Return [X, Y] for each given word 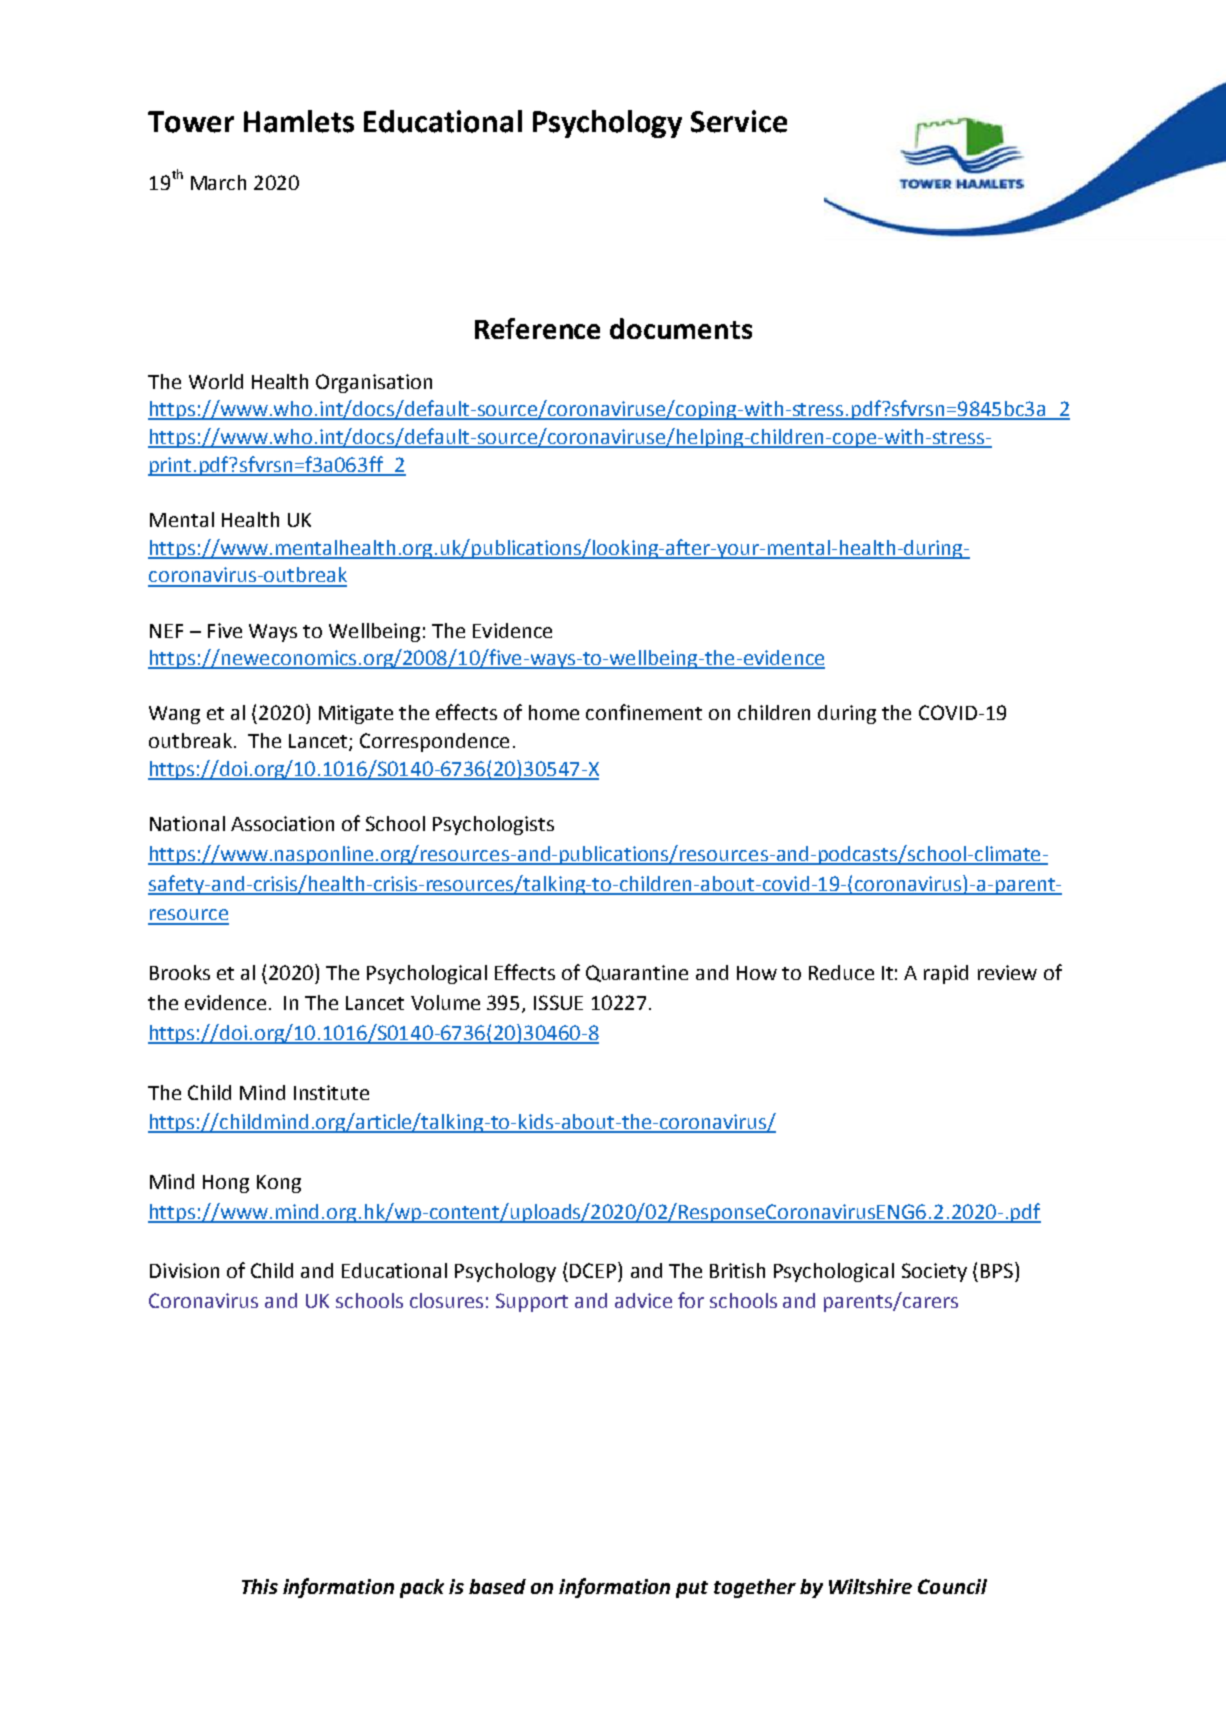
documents [681, 328]
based [497, 1586]
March [218, 182]
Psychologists [493, 825]
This [260, 1586]
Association [282, 823]
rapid [946, 974]
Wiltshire [870, 1586]
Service [739, 121]
